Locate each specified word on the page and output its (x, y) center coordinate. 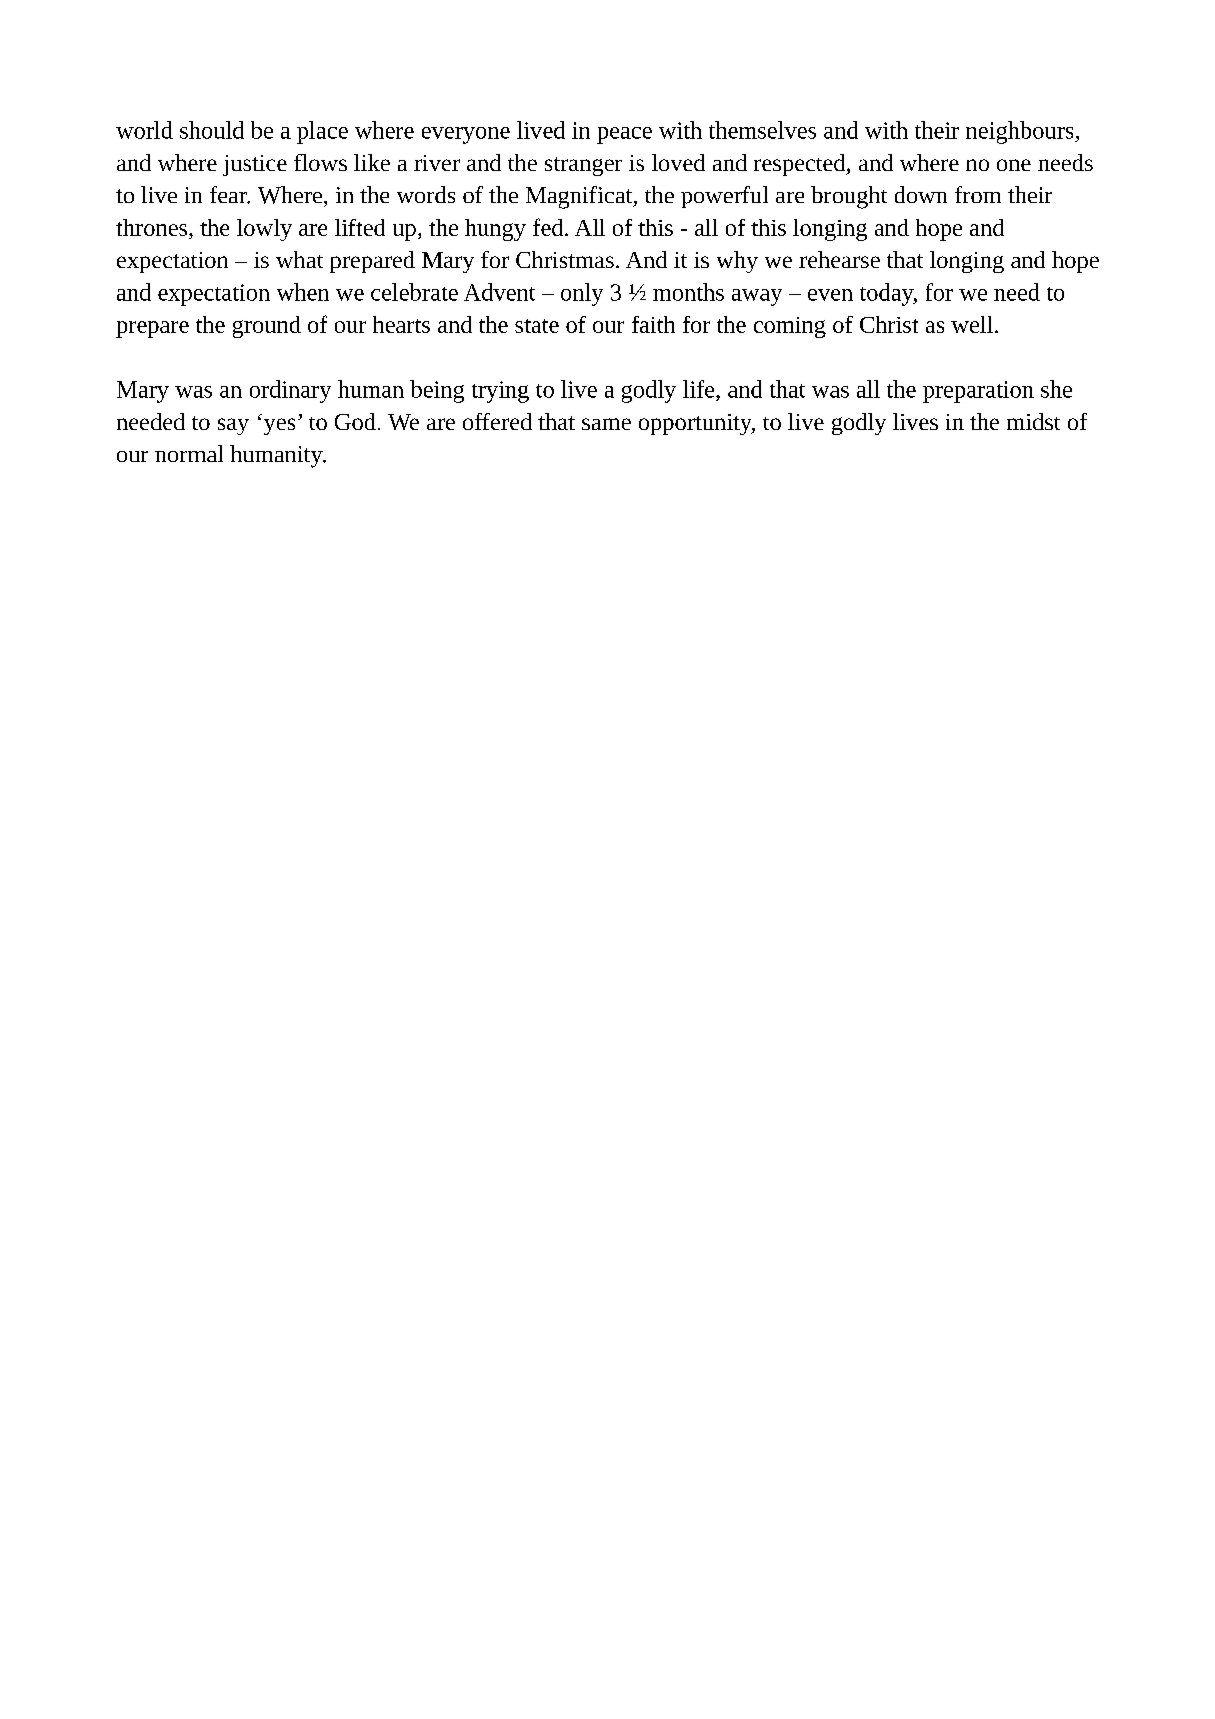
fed (549, 227)
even (830, 295)
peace (624, 135)
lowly (264, 230)
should (212, 130)
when (303, 292)
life (700, 389)
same (606, 424)
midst (1033, 421)
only (582, 294)
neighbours (1021, 132)
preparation (978, 392)
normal (189, 453)
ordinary (290, 391)
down (921, 194)
